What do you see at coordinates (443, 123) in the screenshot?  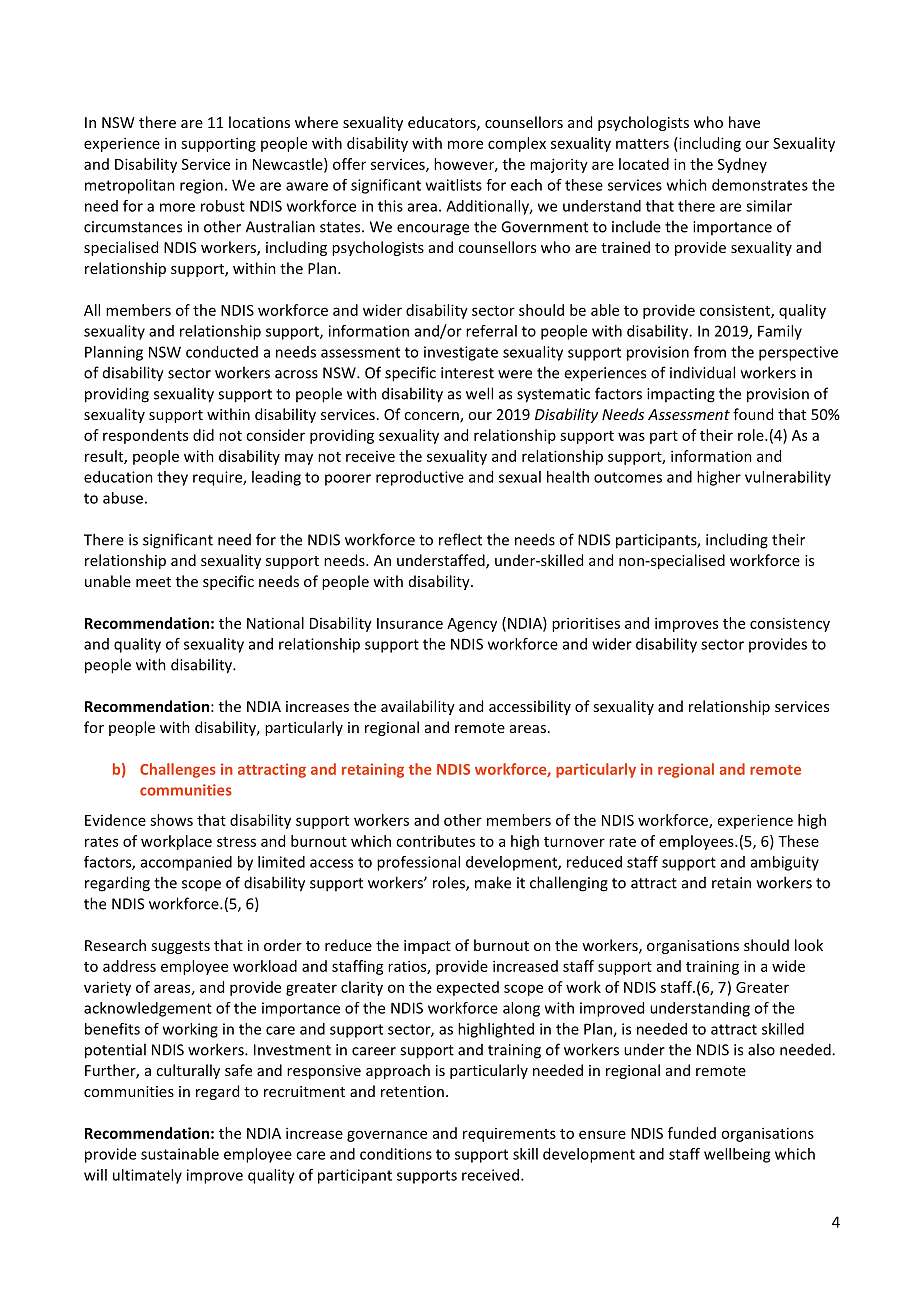 I see `educators` at bounding box center [443, 123].
